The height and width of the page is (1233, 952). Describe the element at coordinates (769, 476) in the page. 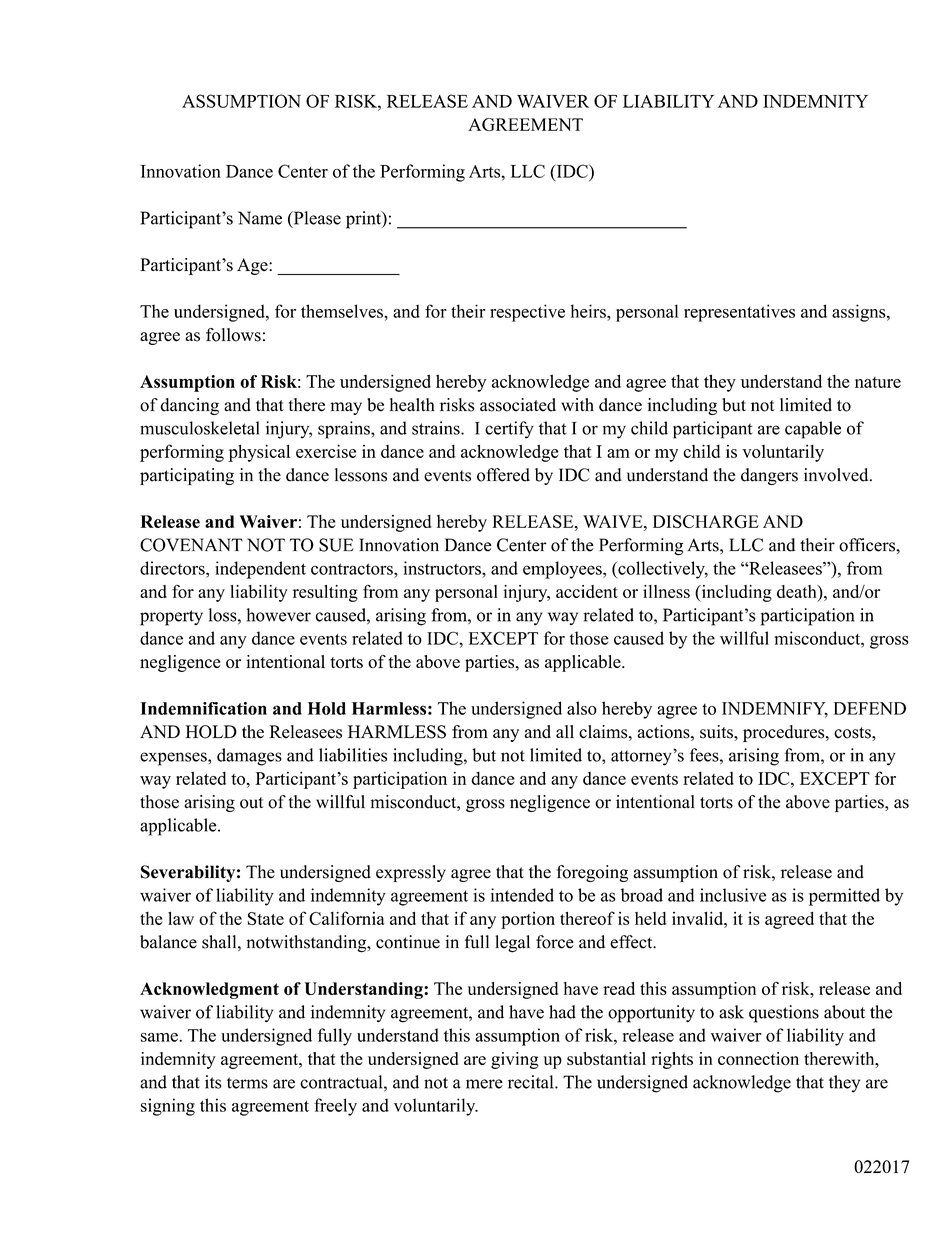

I see `dangers` at that location.
